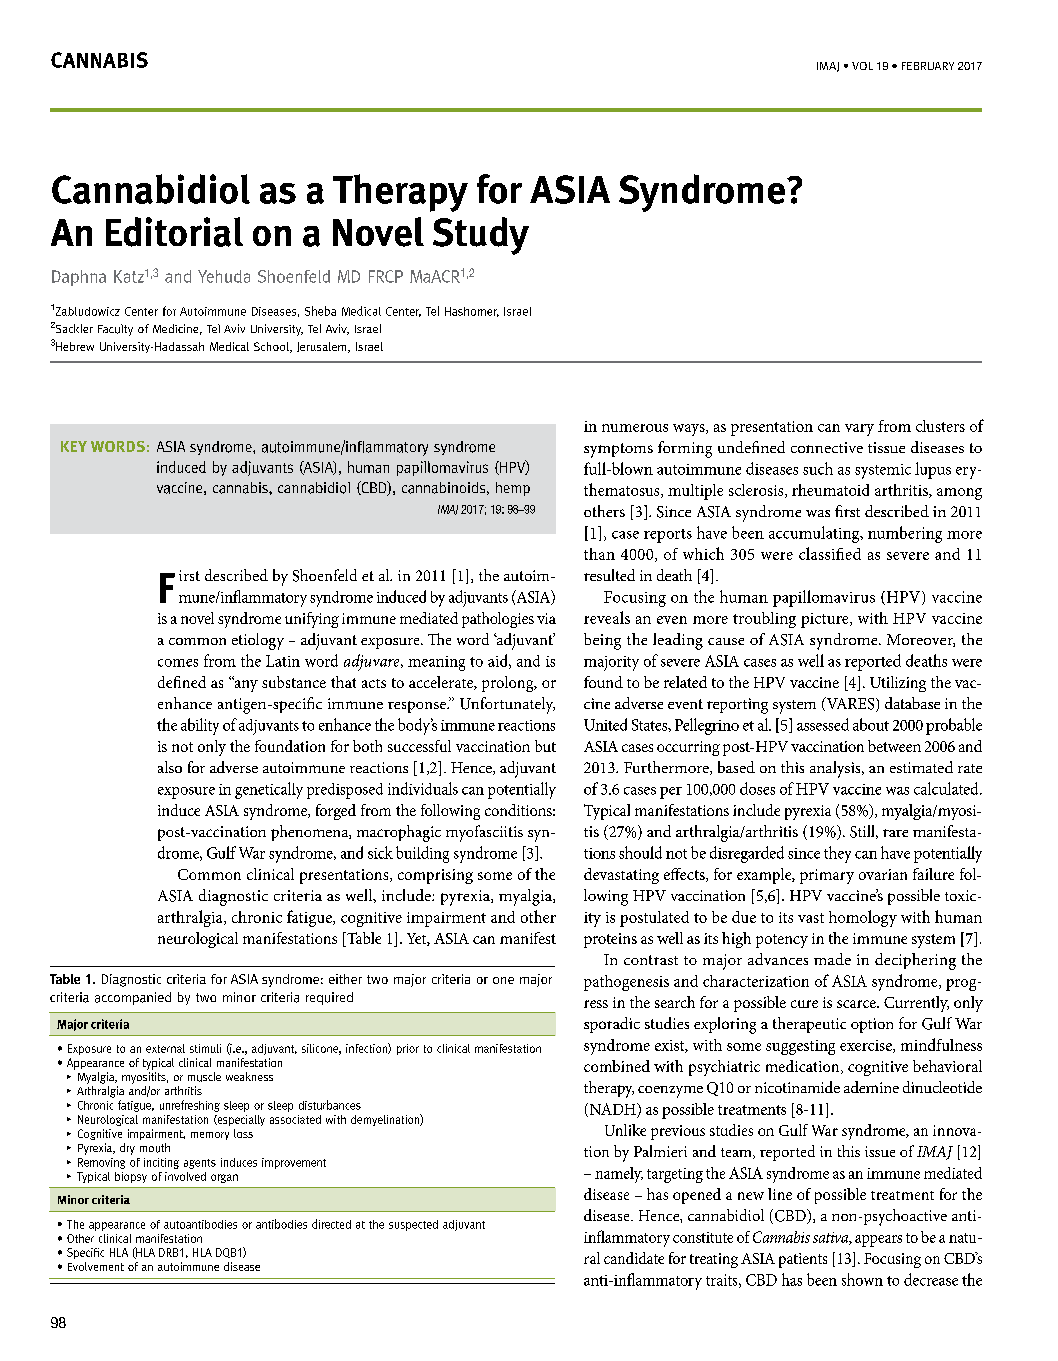 Image resolution: width=1058 pixels, height=1361 pixels. Describe the element at coordinates (178, 663) in the document. I see `comes` at that location.
